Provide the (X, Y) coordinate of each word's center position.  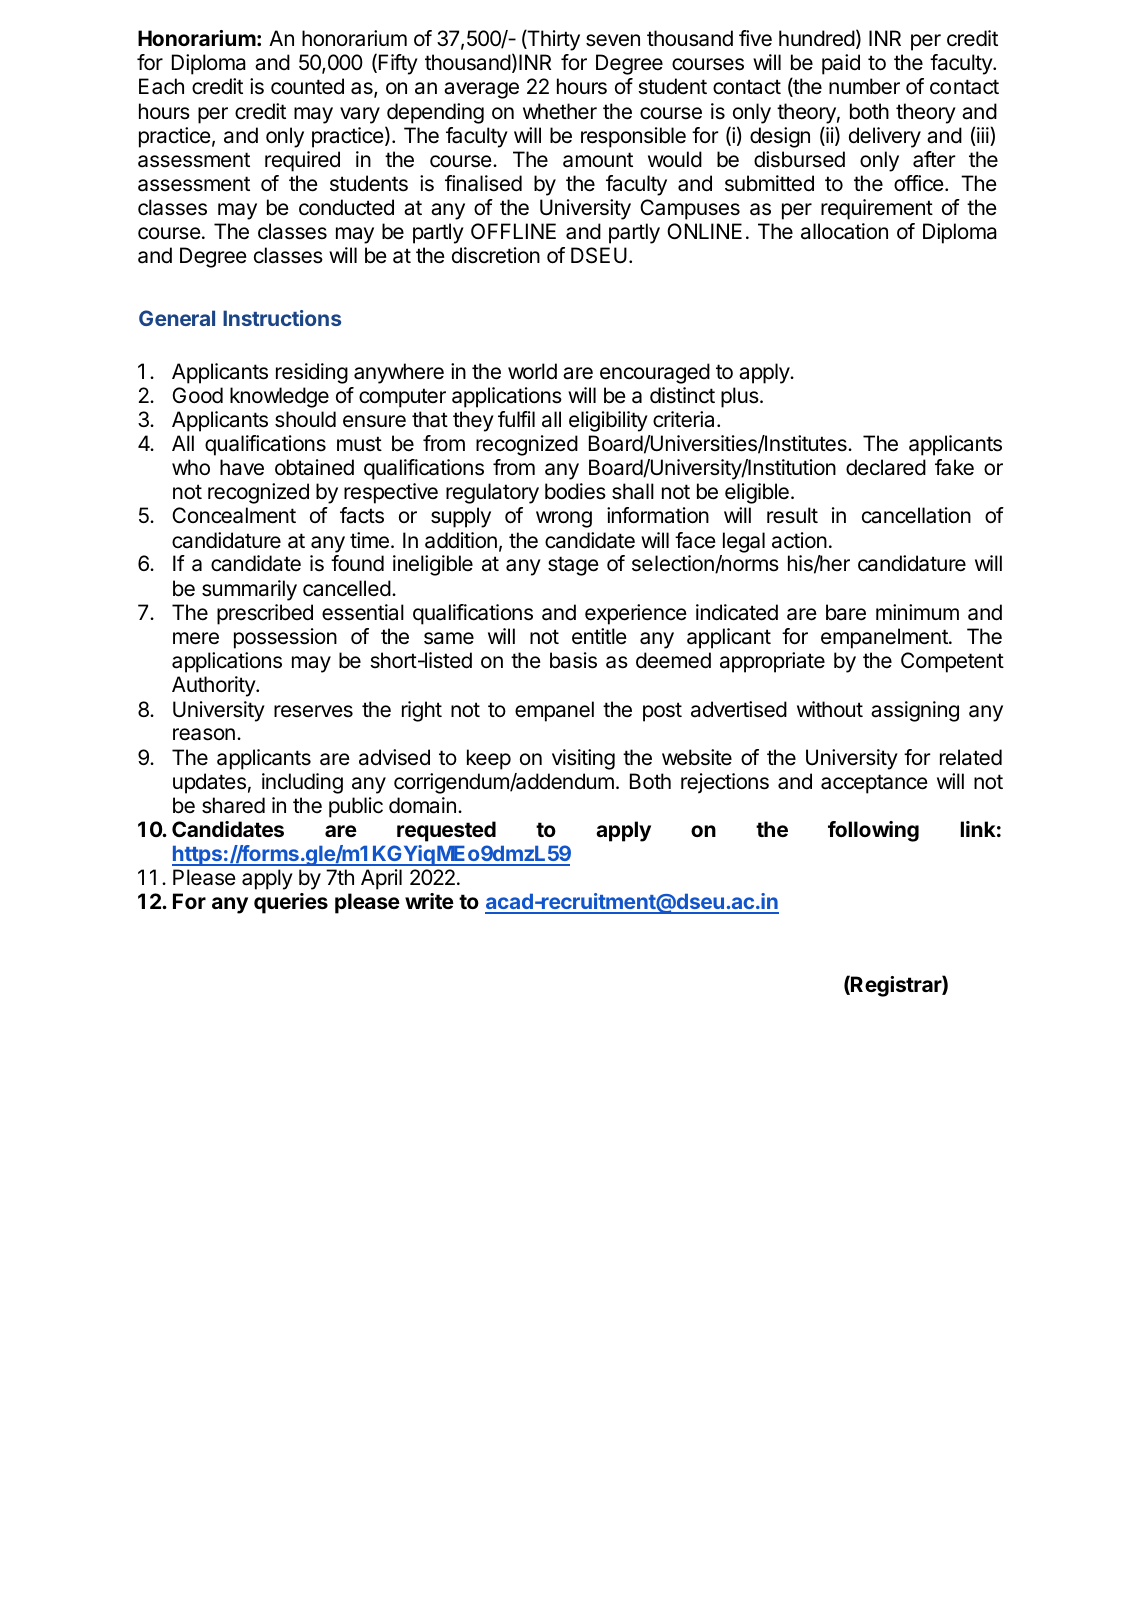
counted (307, 86)
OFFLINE (513, 231)
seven (613, 40)
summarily (249, 590)
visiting (583, 759)
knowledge (279, 397)
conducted (346, 207)
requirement (877, 209)
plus (741, 397)
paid (841, 64)
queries (291, 903)
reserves (313, 711)
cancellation (916, 515)
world (532, 371)
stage (573, 566)
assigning (915, 711)
